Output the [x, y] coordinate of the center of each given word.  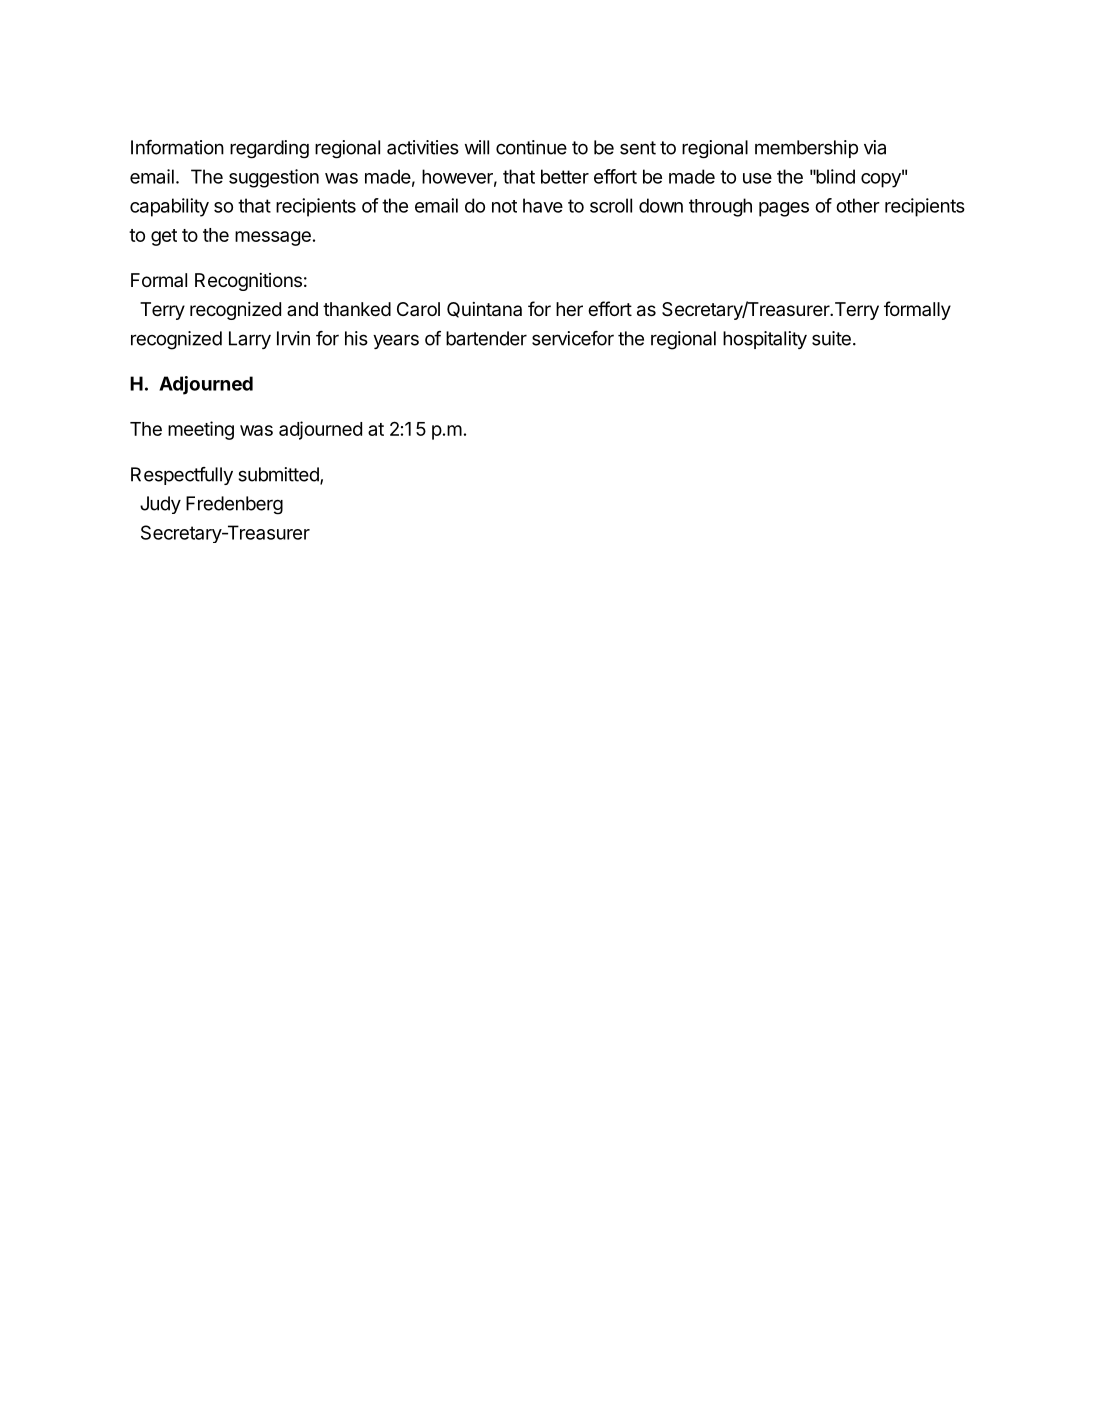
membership [806, 149]
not [504, 206]
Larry [250, 340]
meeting [201, 430]
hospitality [765, 340]
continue [531, 147]
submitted [280, 475]
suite [831, 338]
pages [784, 209]
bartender [486, 338]
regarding [269, 149]
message [273, 238]
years [396, 341]
